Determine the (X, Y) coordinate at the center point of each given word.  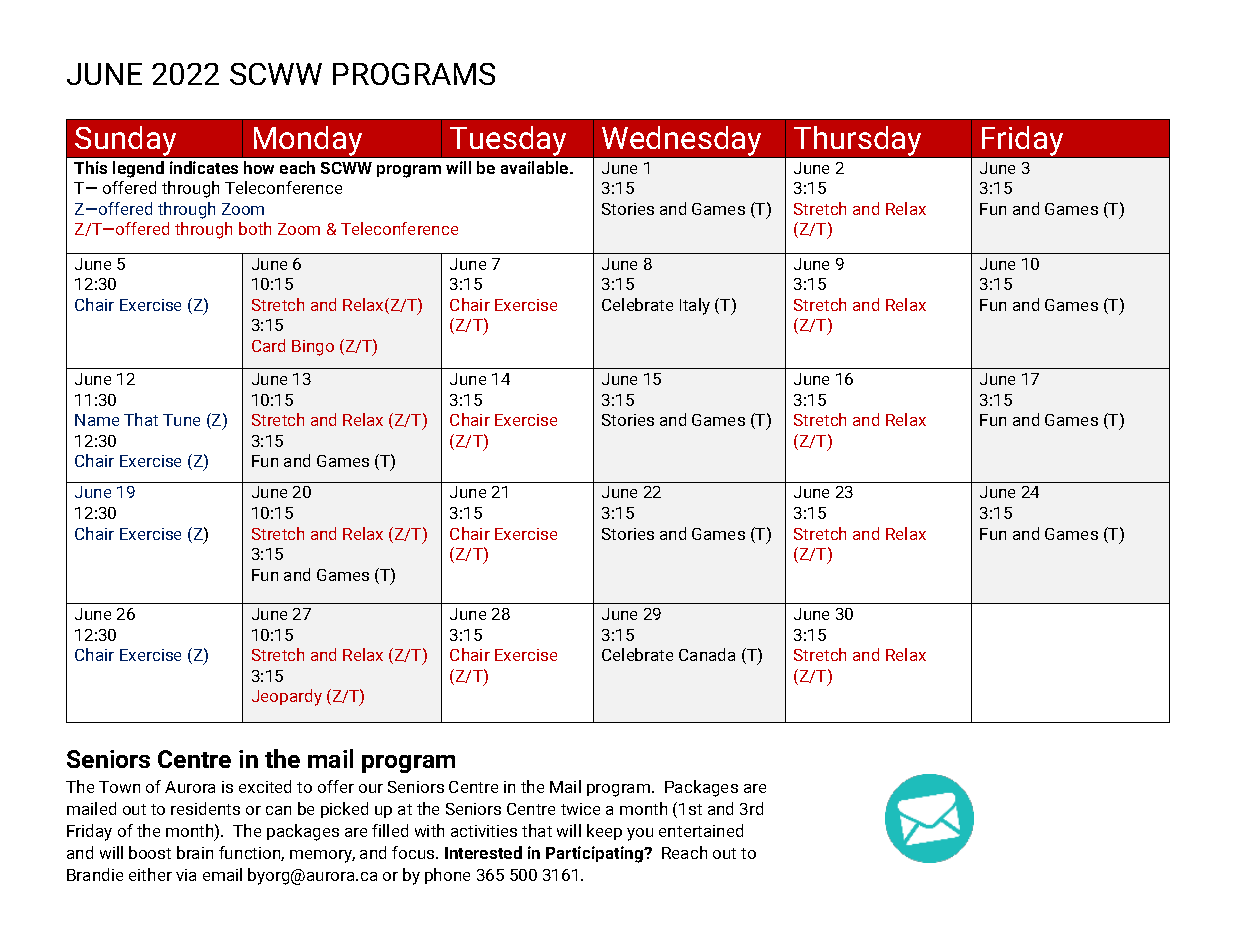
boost (150, 852)
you (640, 834)
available (536, 167)
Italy (695, 306)
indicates (204, 167)
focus (414, 852)
